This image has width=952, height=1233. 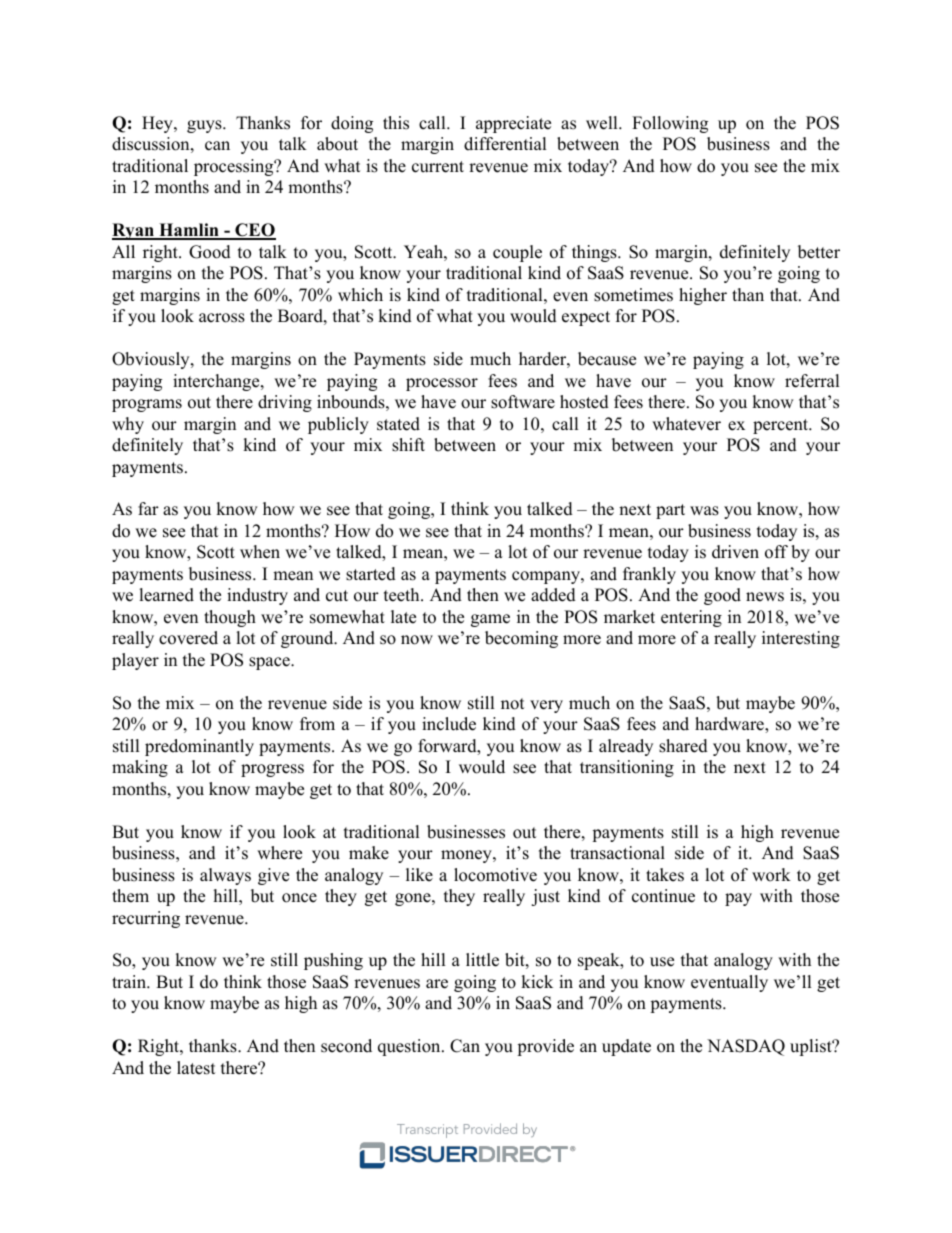 What do you see at coordinates (495, 875) in the image?
I see `locomotive` at bounding box center [495, 875].
